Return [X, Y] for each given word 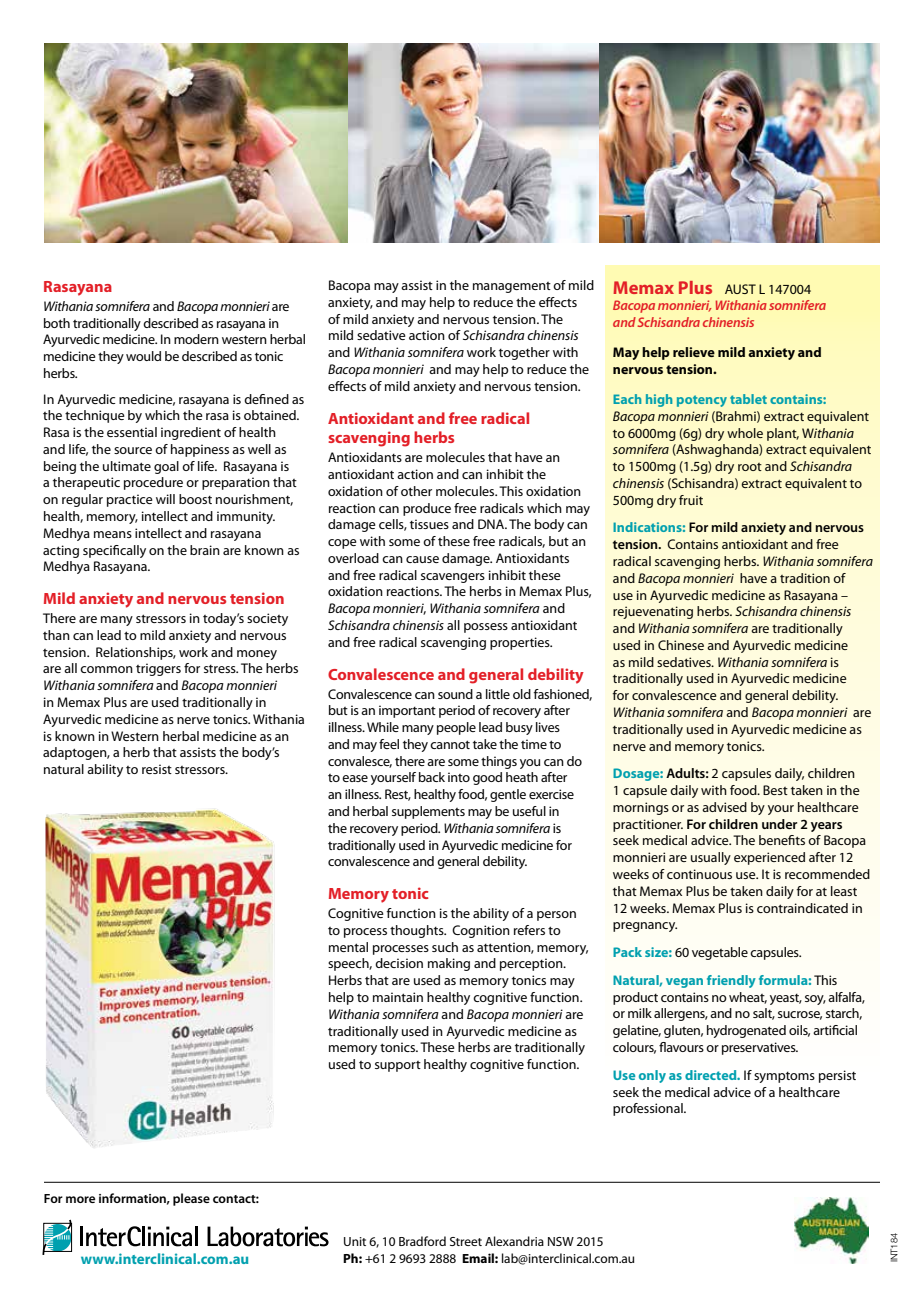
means [113, 534]
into [459, 777]
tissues [429, 524]
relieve [694, 352]
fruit [691, 500]
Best [775, 790]
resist [157, 769]
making [449, 964]
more [80, 1199]
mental [348, 947]
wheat [748, 998]
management [512, 287]
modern [196, 339]
